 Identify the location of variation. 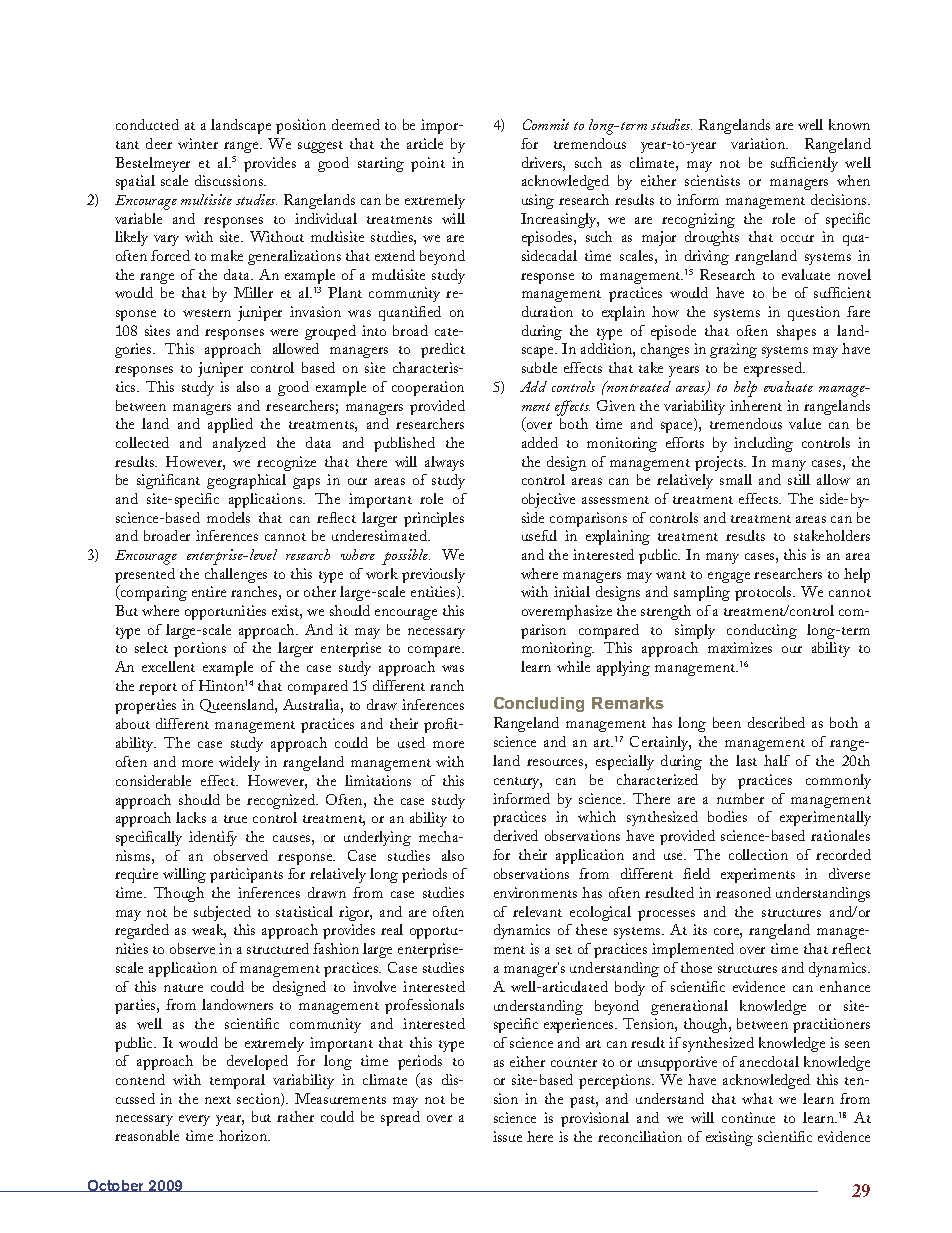
(759, 143).
